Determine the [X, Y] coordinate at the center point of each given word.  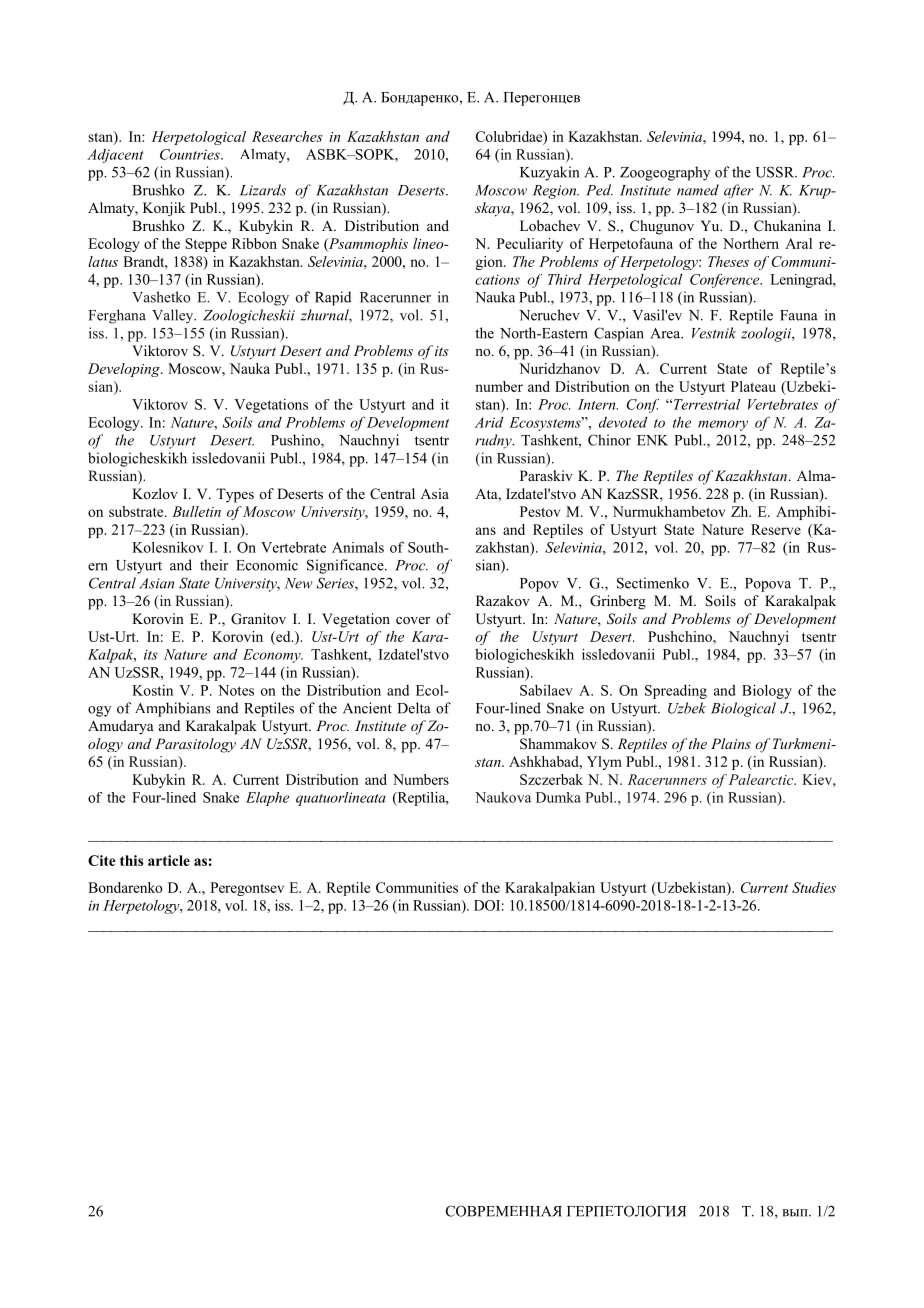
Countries [191, 154]
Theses [728, 261]
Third [565, 279]
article [169, 860]
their [214, 565]
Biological [743, 709]
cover [413, 621]
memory [723, 425]
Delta [414, 708]
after [738, 191]
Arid [489, 422]
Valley [174, 316]
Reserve [776, 529]
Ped [599, 190]
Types [235, 495]
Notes [236, 690]
